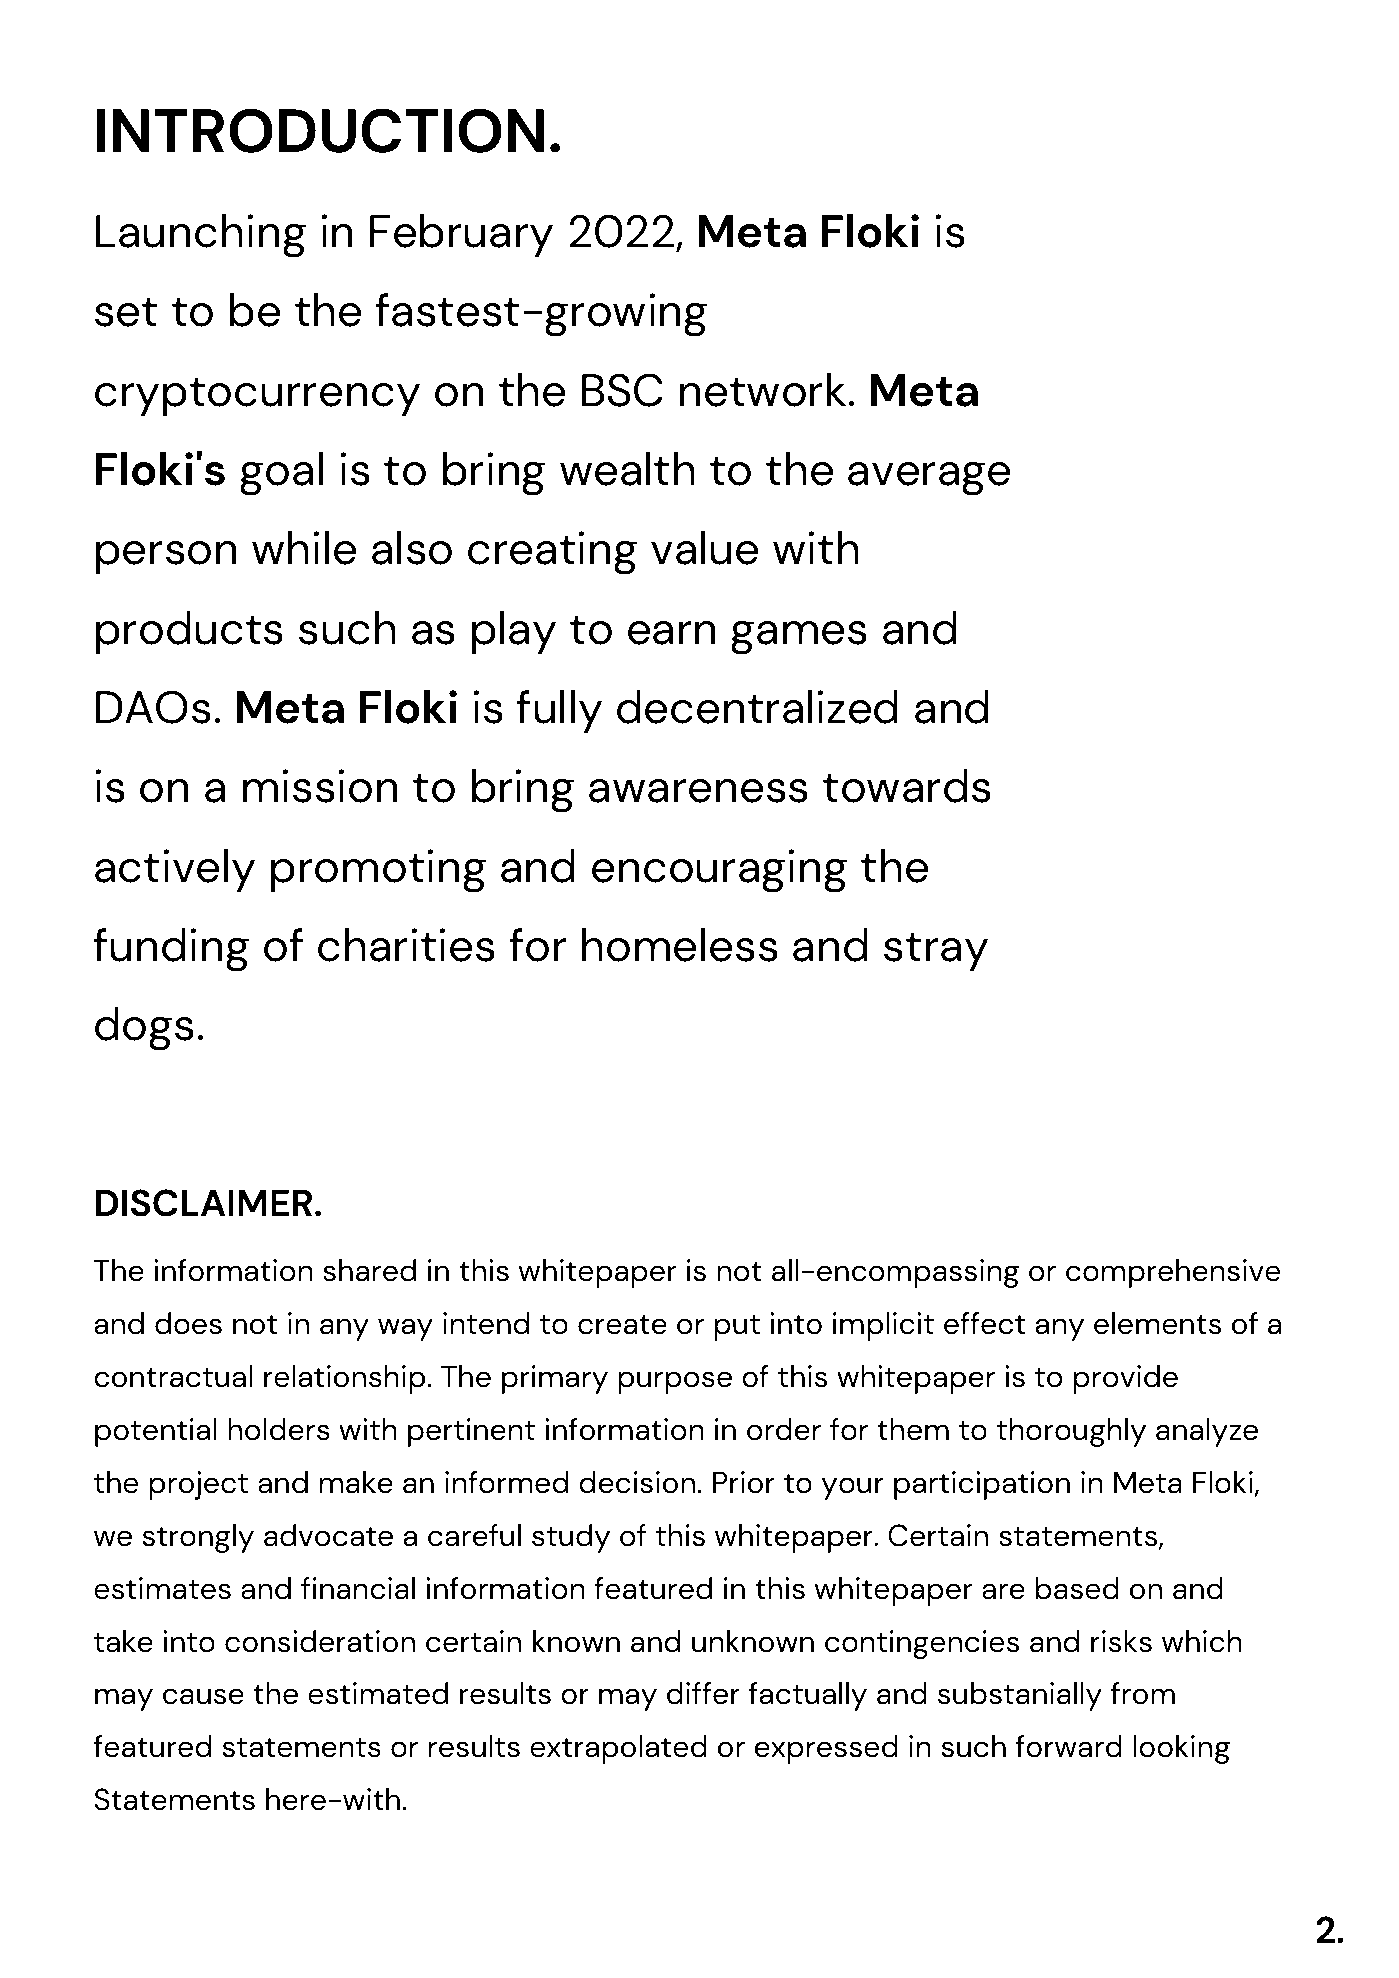 Image resolution: width=1399 pixels, height=1978 pixels. What do you see at coordinates (704, 548) in the page?
I see `value` at bounding box center [704, 548].
